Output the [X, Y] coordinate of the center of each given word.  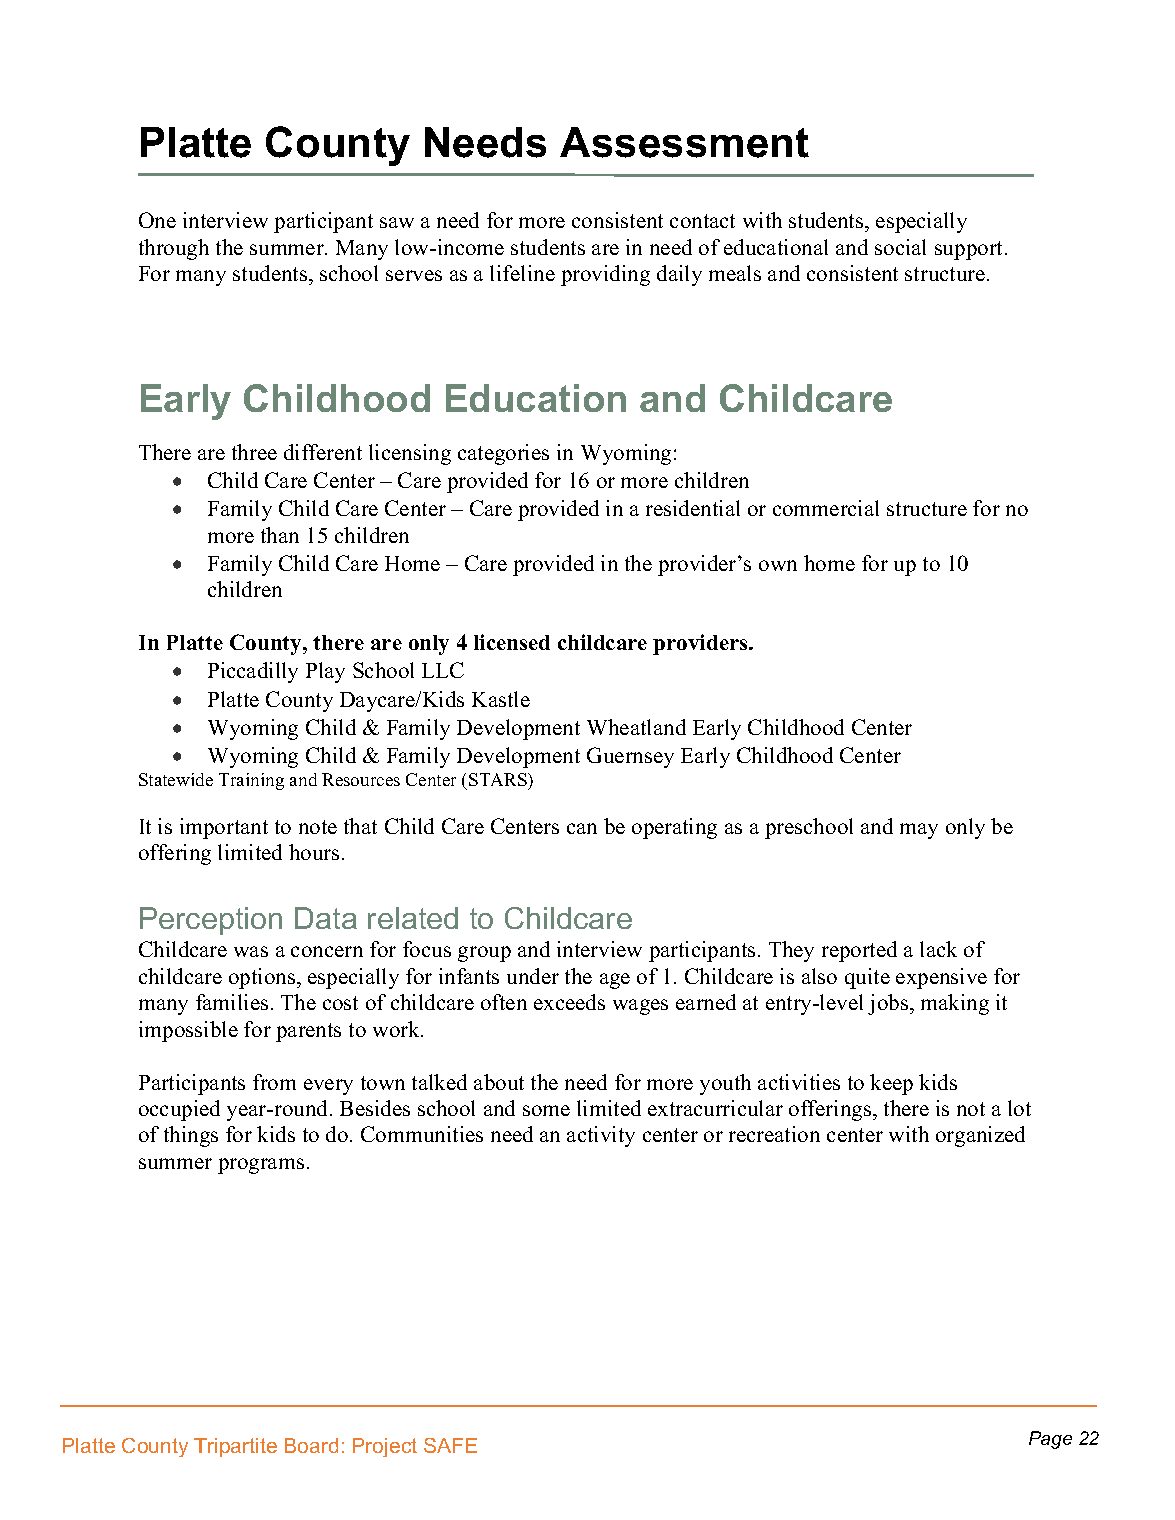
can [582, 828]
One [157, 220]
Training [251, 781]
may [919, 831]
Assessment [684, 142]
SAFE [450, 1445]
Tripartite [235, 1447]
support [970, 250]
